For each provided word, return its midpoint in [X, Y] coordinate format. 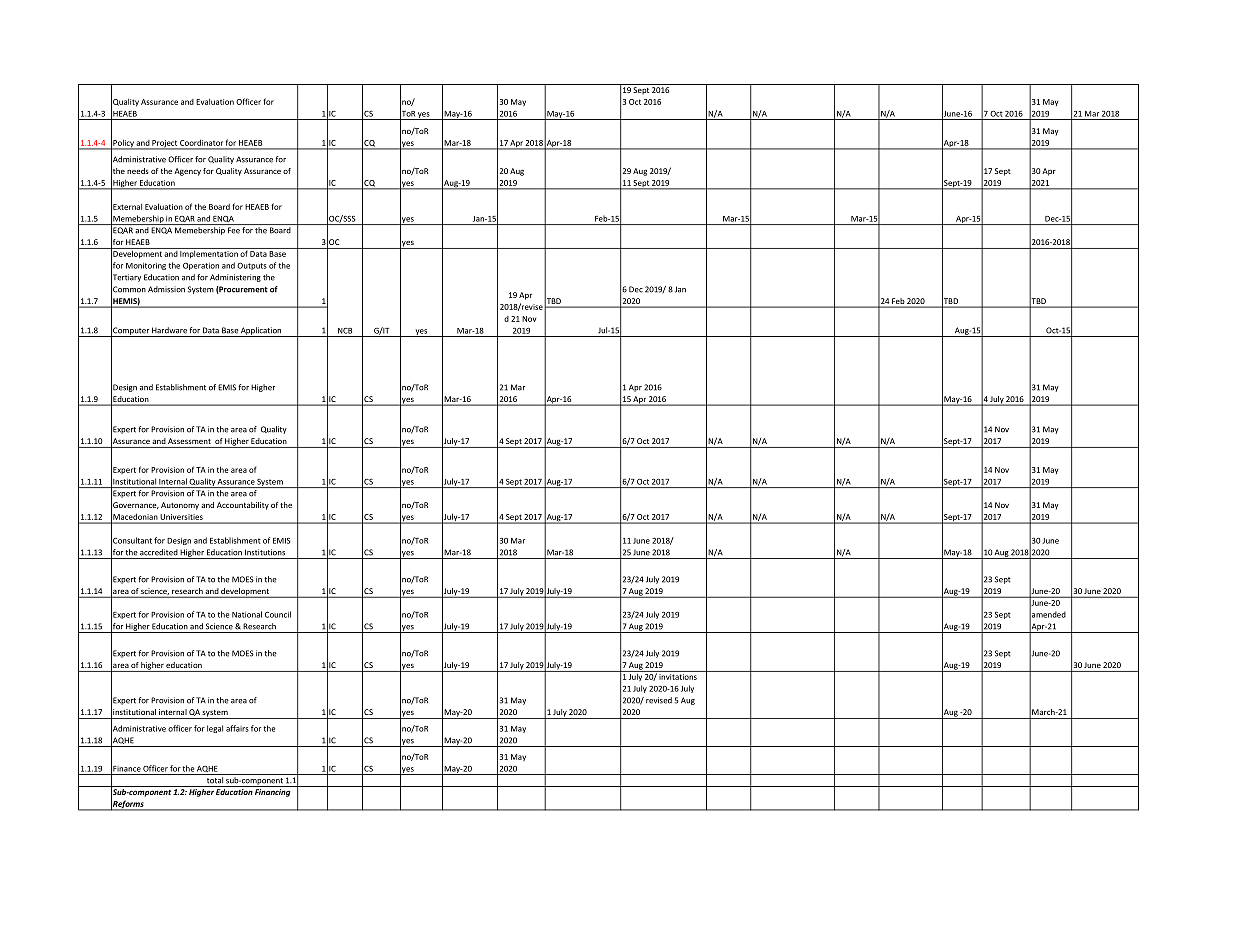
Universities [182, 517]
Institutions [265, 552]
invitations [678, 675]
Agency [187, 172]
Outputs [252, 266]
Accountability [243, 506]
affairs [237, 728]
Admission [166, 289]
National [247, 614]
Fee [234, 230]
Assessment [189, 441]
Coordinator [201, 143]
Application [261, 332]
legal [215, 729]
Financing [273, 793]
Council [278, 614]
